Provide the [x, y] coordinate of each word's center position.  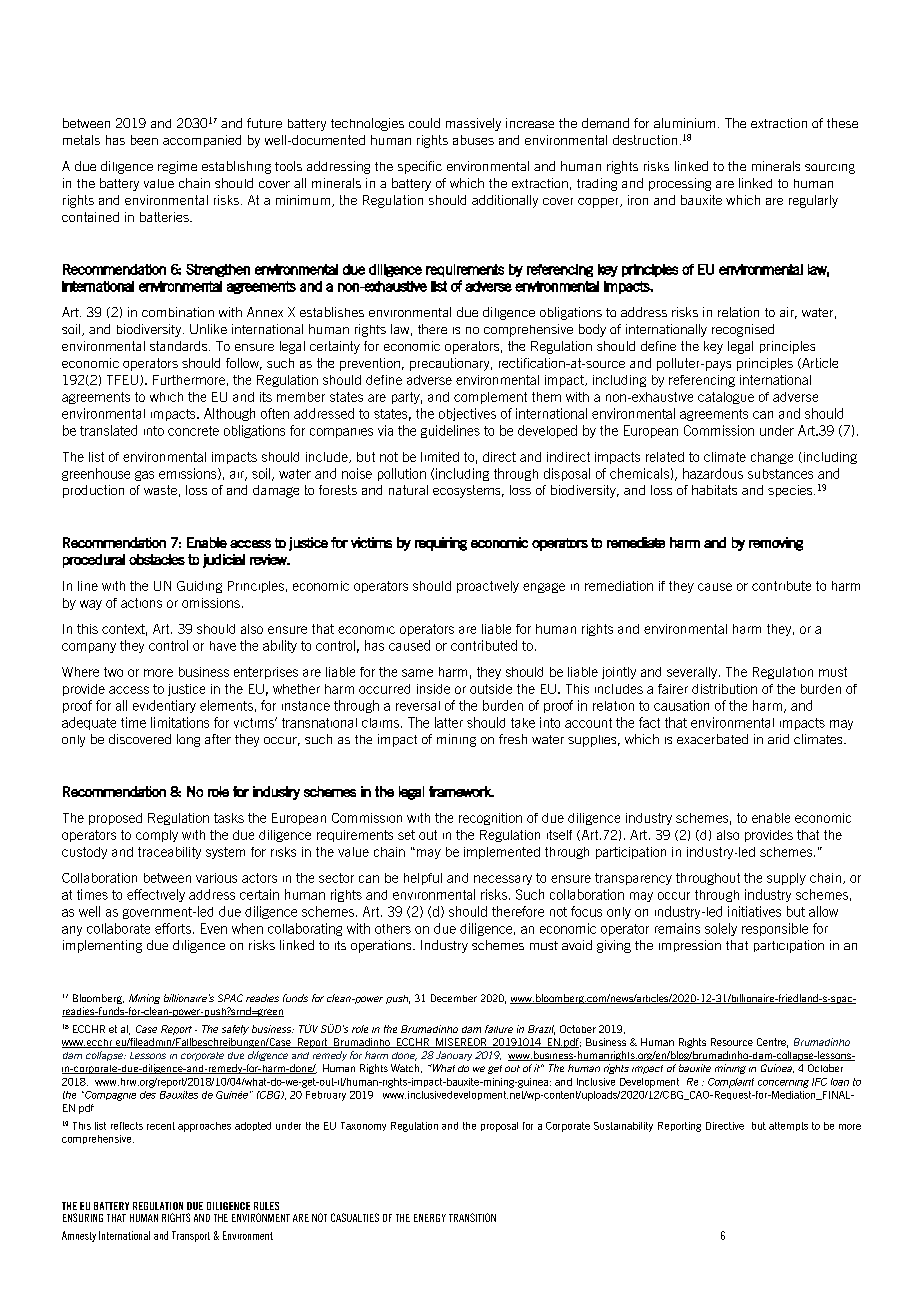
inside [433, 689]
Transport [191, 1236]
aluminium [684, 123]
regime [177, 167]
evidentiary [164, 706]
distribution [724, 689]
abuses [473, 140]
